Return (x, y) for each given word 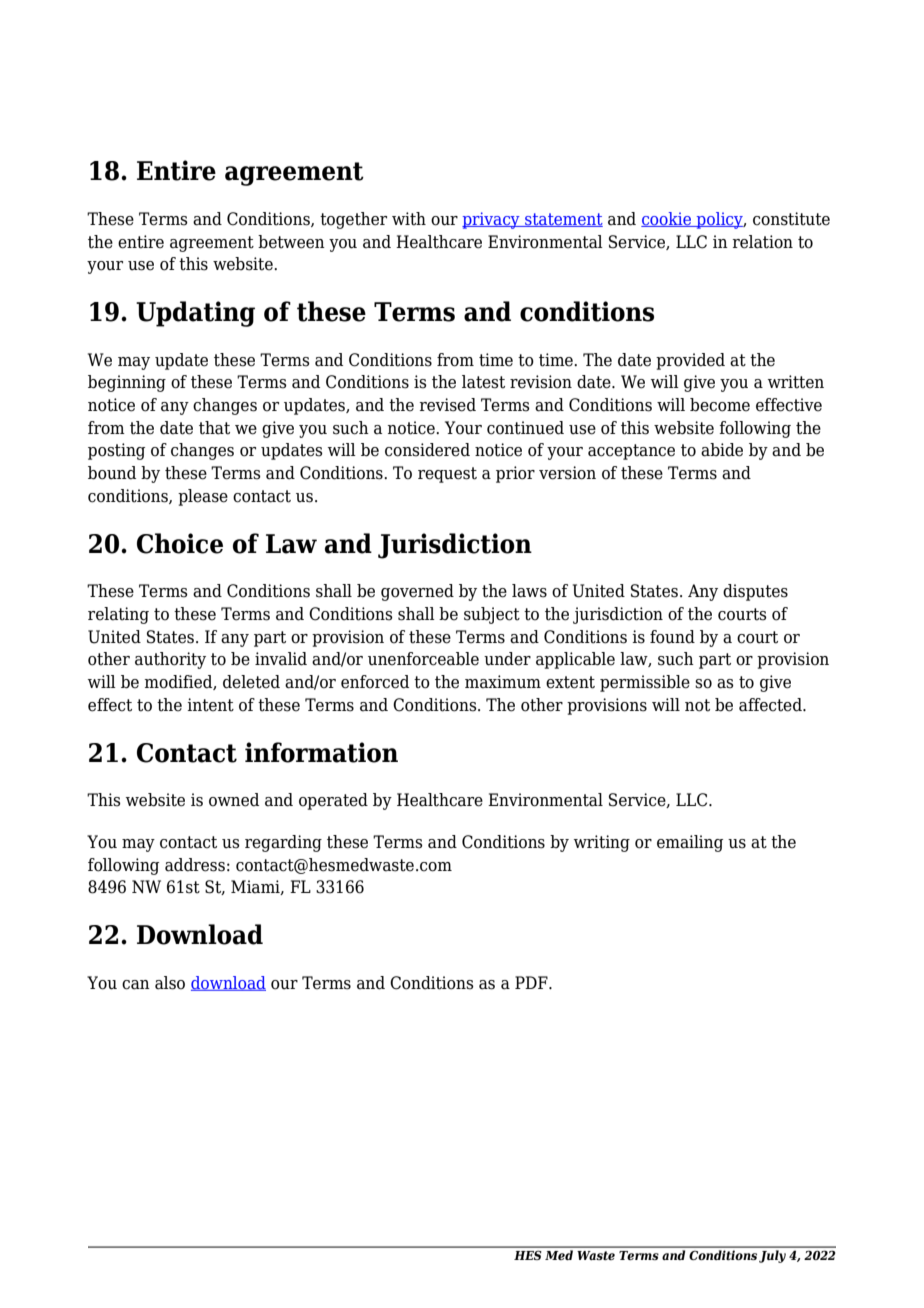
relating (118, 615)
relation (762, 242)
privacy (492, 220)
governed (417, 592)
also (170, 983)
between (291, 242)
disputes (755, 592)
